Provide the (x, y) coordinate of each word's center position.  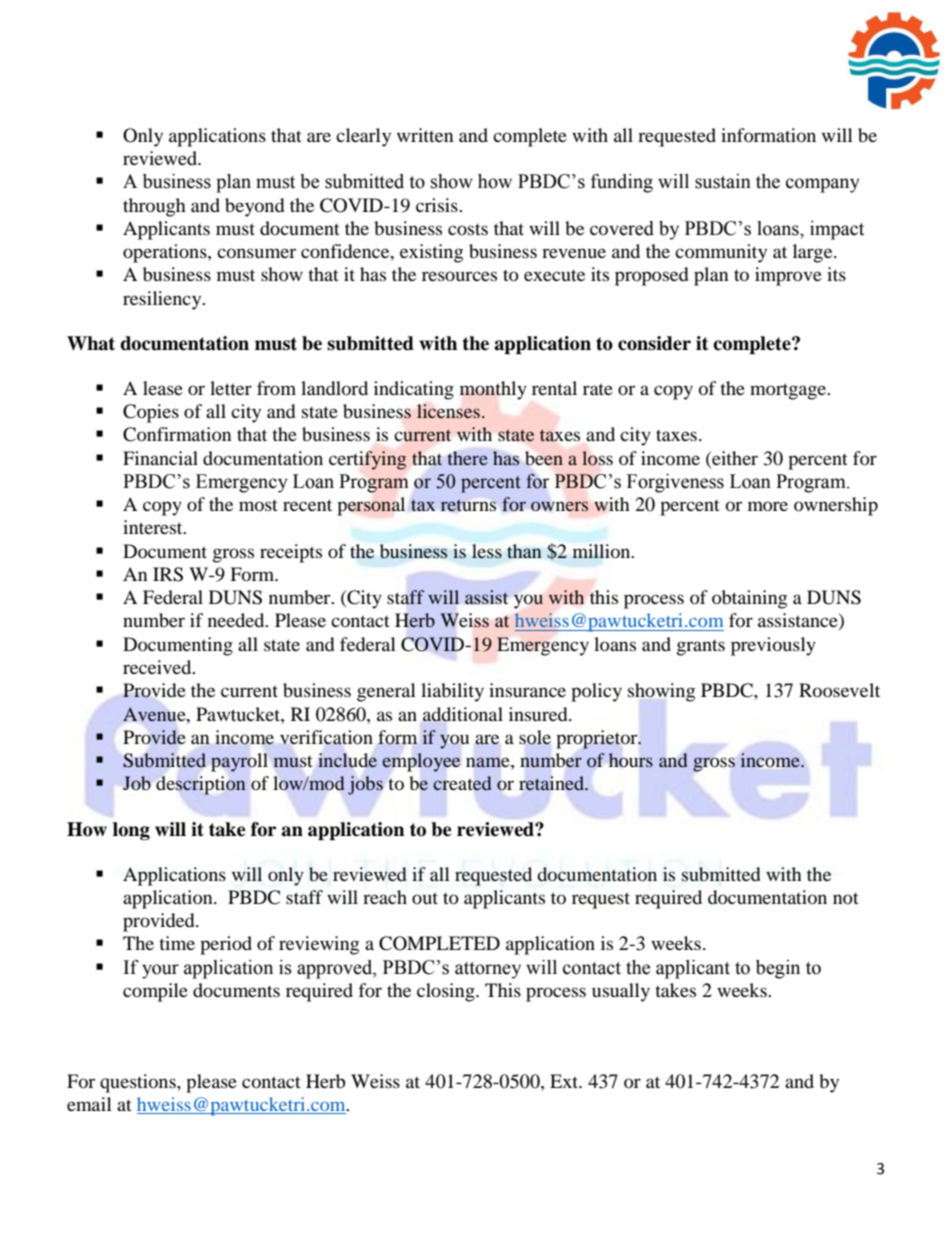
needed (237, 620)
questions (139, 1083)
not (846, 898)
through (154, 207)
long (131, 831)
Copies (151, 413)
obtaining (749, 599)
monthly (493, 390)
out (425, 898)
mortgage (789, 391)
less (487, 551)
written (425, 135)
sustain (723, 181)
